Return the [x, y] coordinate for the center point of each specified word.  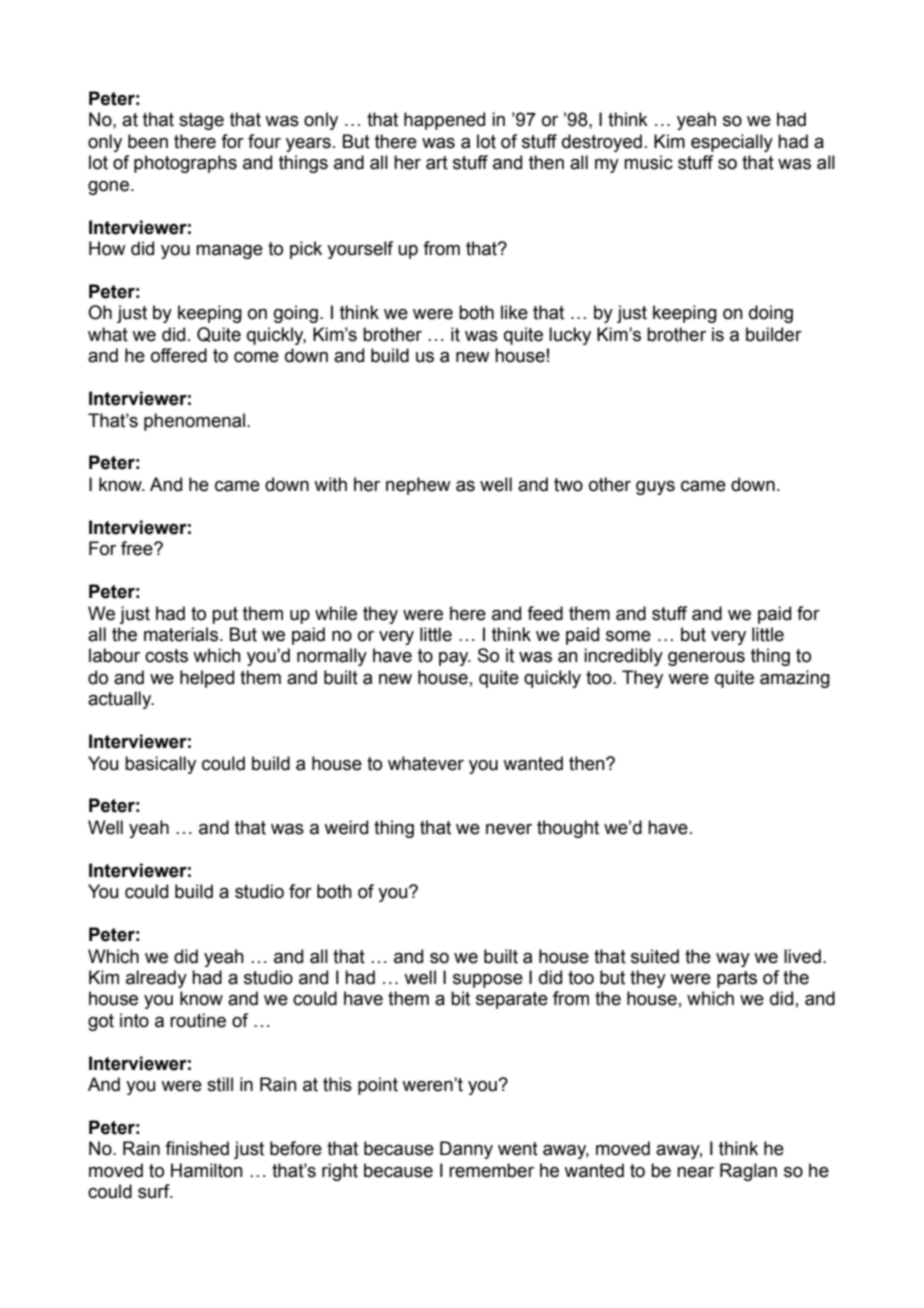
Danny [466, 1150]
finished [197, 1148]
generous [706, 659]
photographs [185, 164]
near [695, 1172]
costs [166, 656]
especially [732, 143]
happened [444, 121]
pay [455, 659]
